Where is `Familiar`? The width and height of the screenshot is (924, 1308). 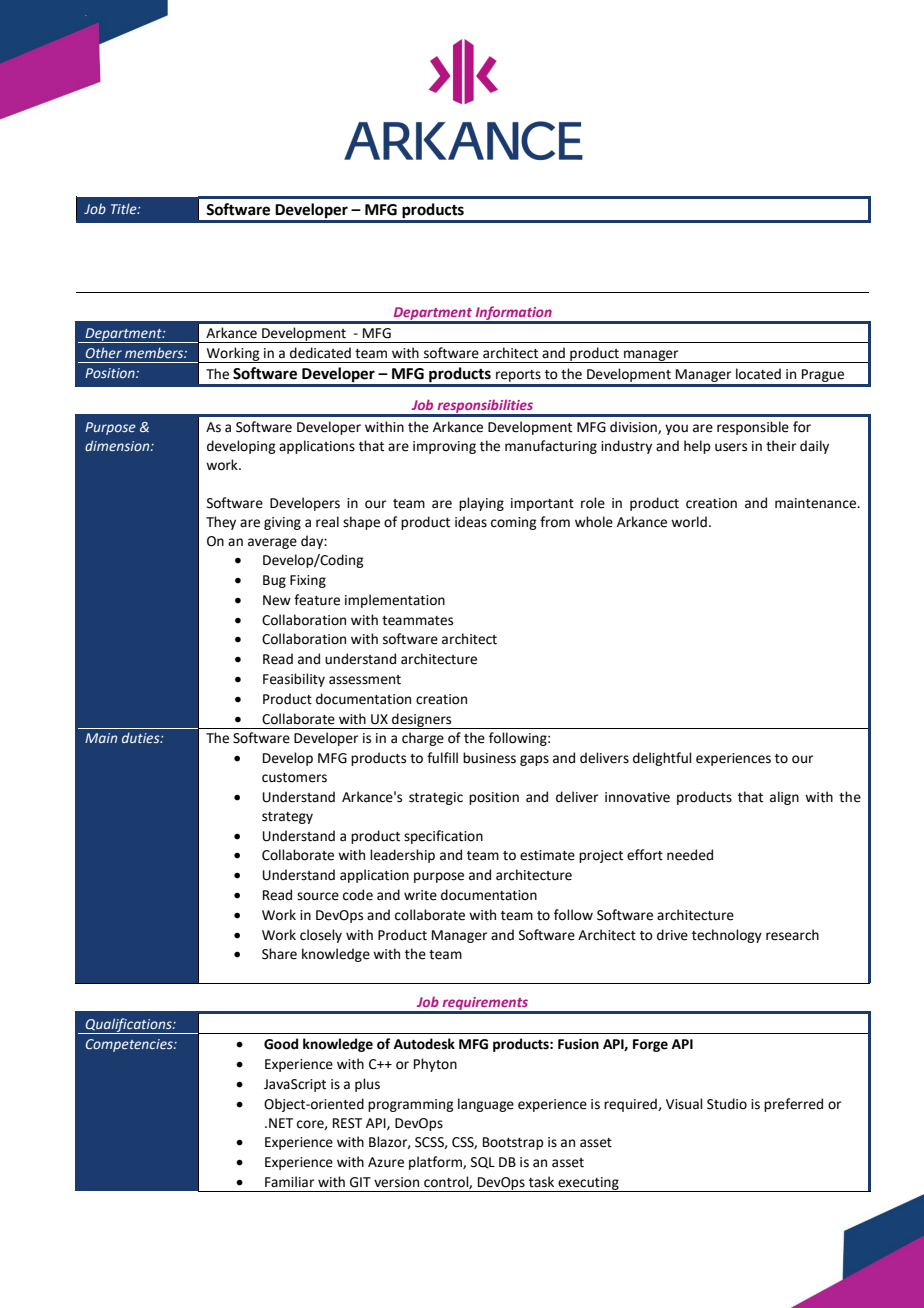
Familiar is located at coordinates (289, 1182).
